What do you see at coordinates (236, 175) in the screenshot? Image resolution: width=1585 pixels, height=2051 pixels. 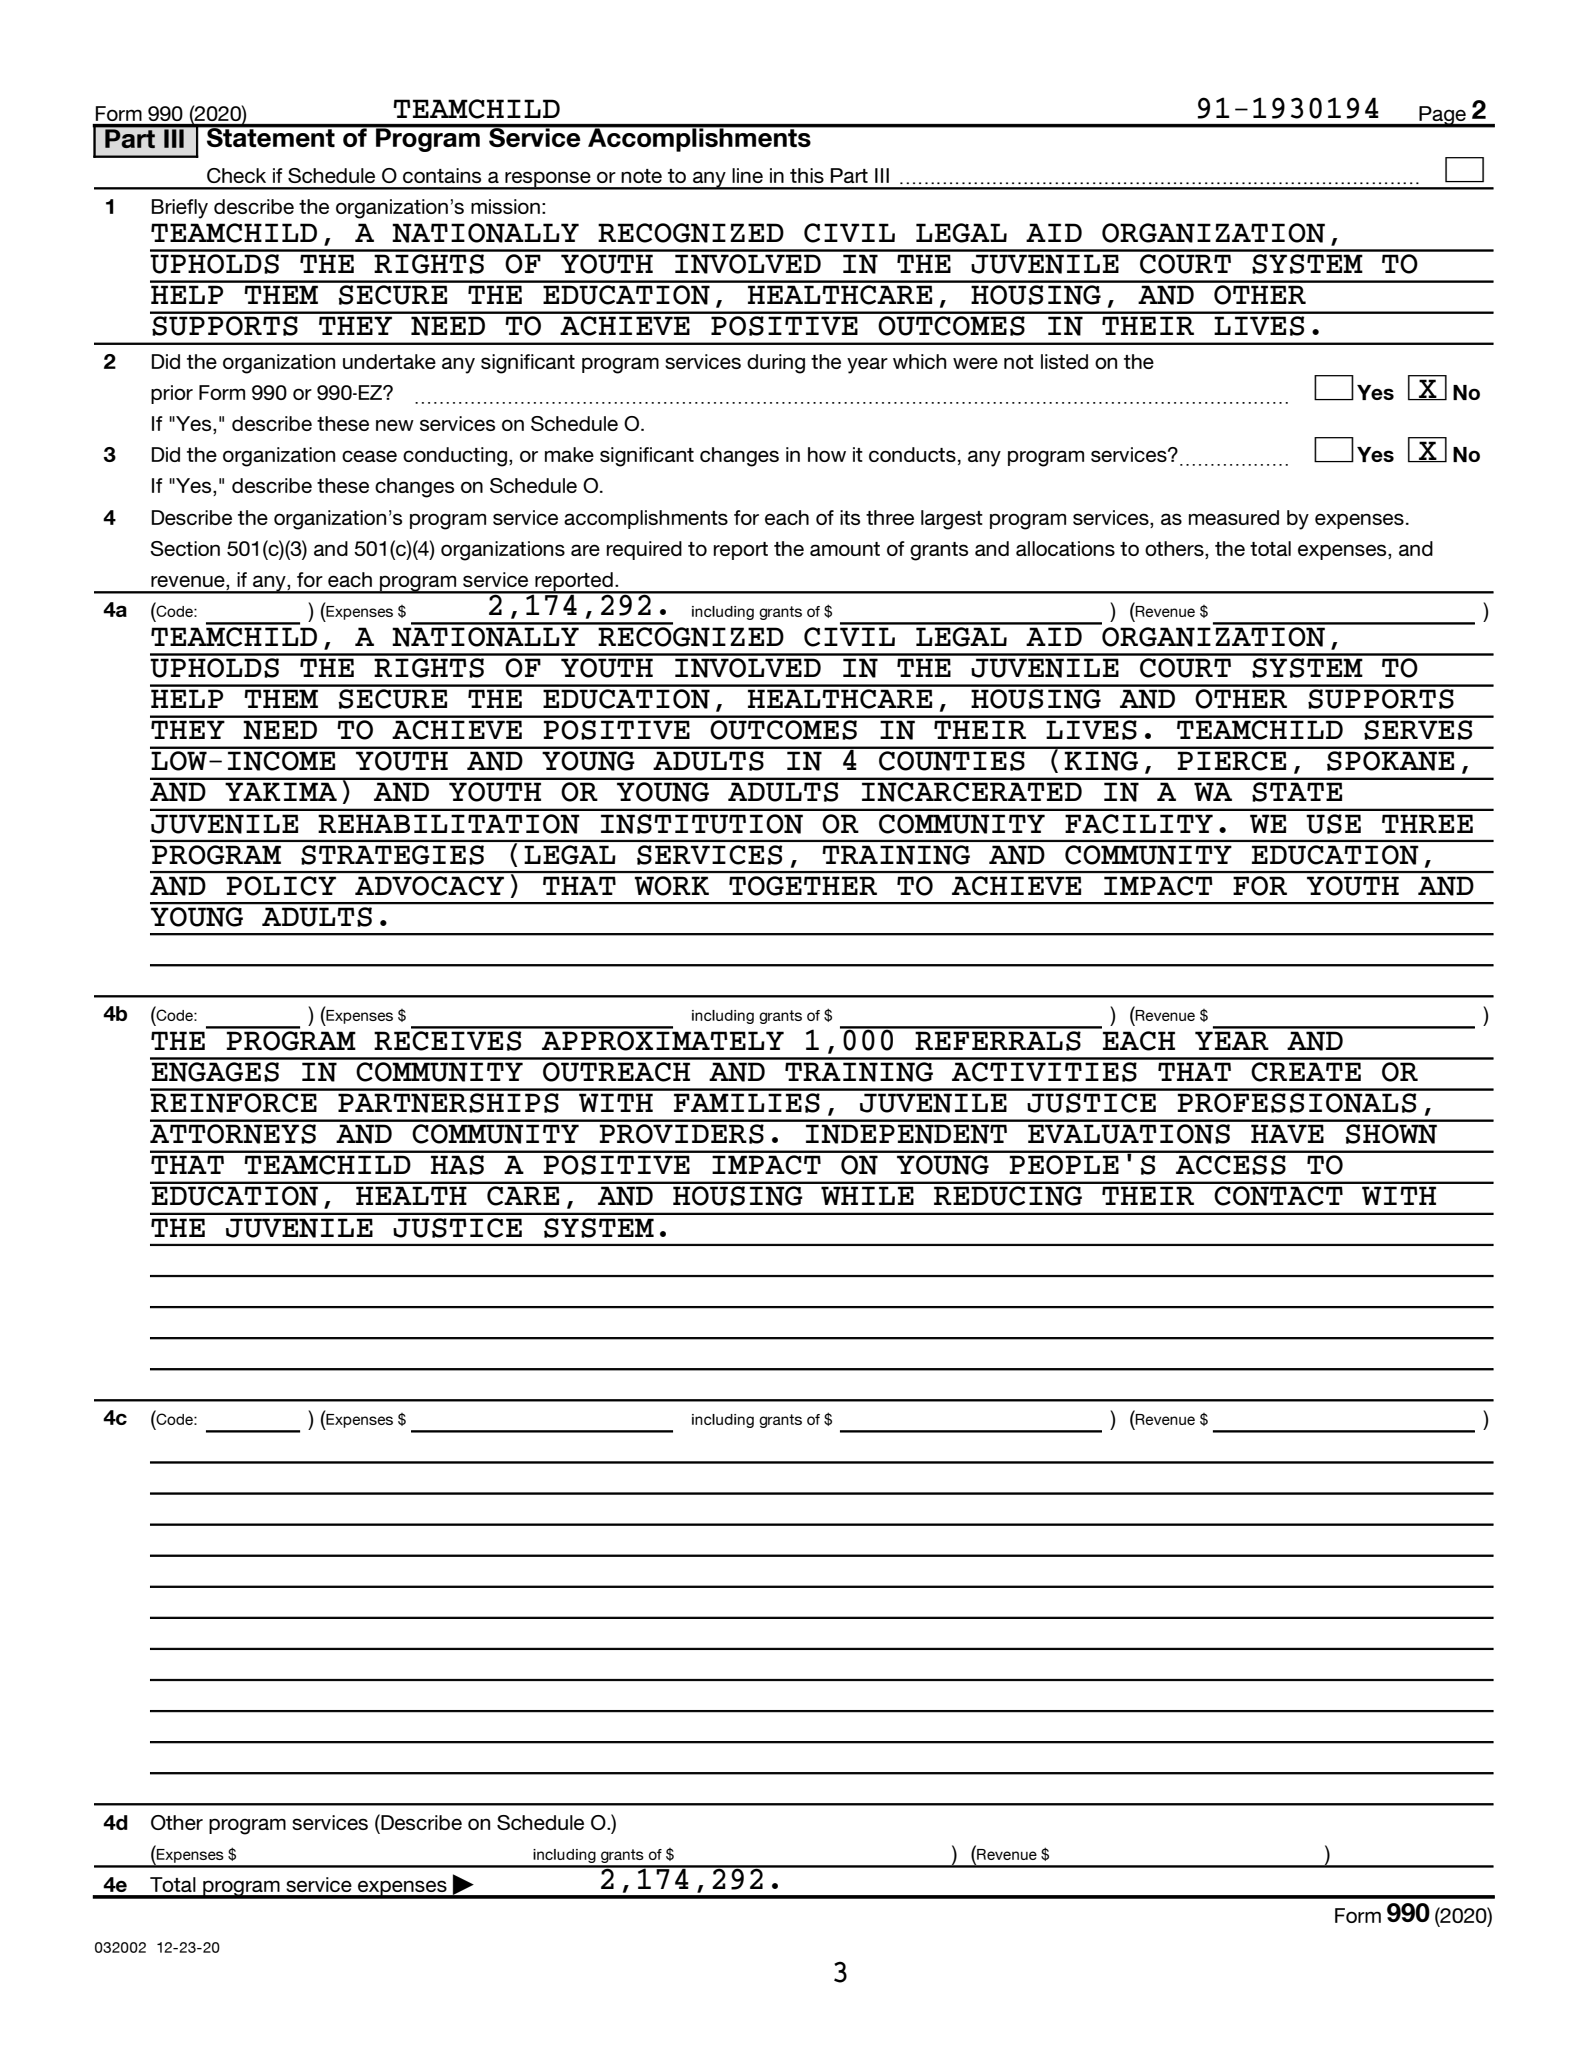 I see `Check` at bounding box center [236, 175].
